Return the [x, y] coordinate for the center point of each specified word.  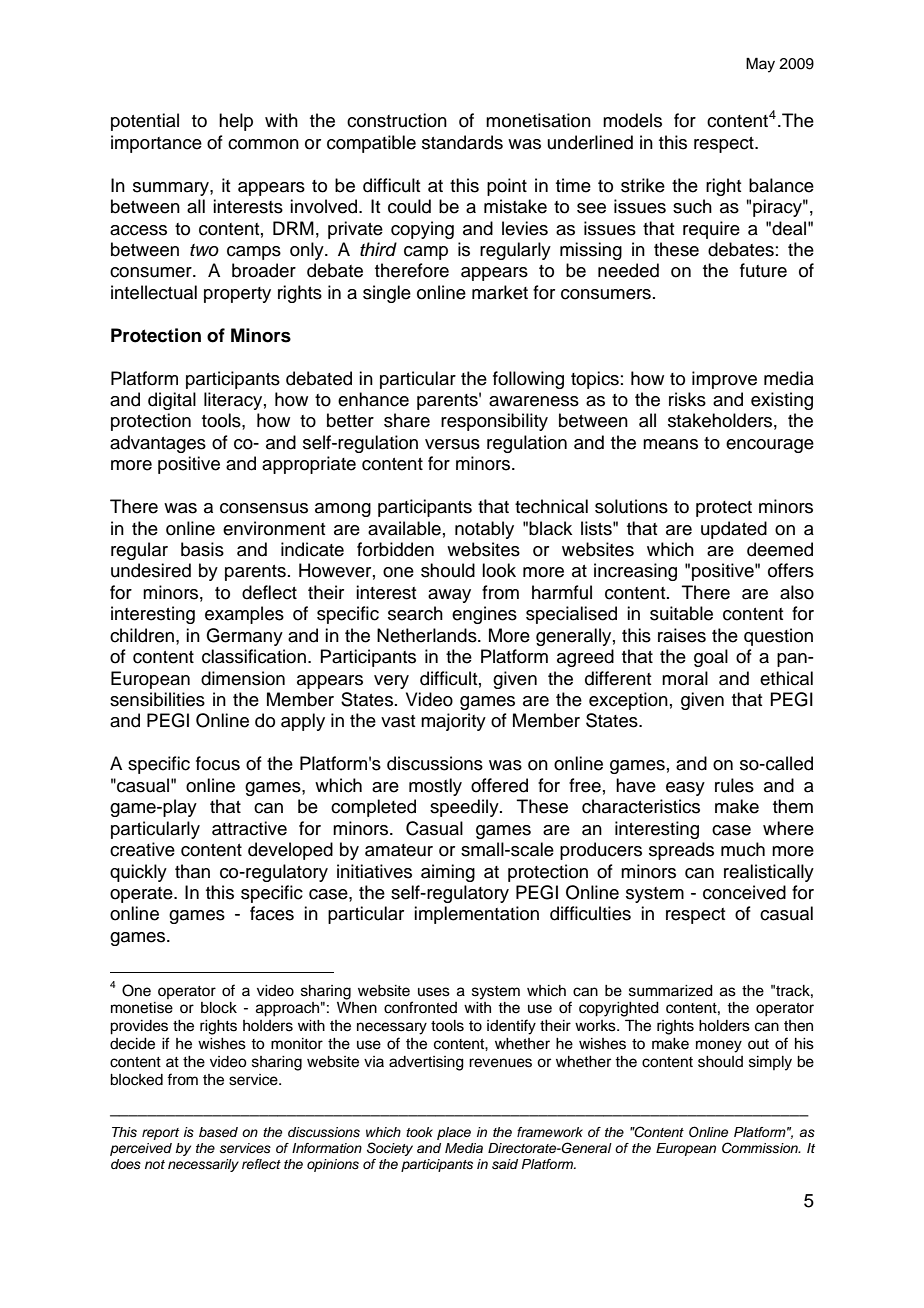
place [454, 1133]
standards [462, 142]
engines [484, 615]
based [218, 1132]
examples [244, 615]
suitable [681, 613]
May [760, 65]
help [236, 122]
